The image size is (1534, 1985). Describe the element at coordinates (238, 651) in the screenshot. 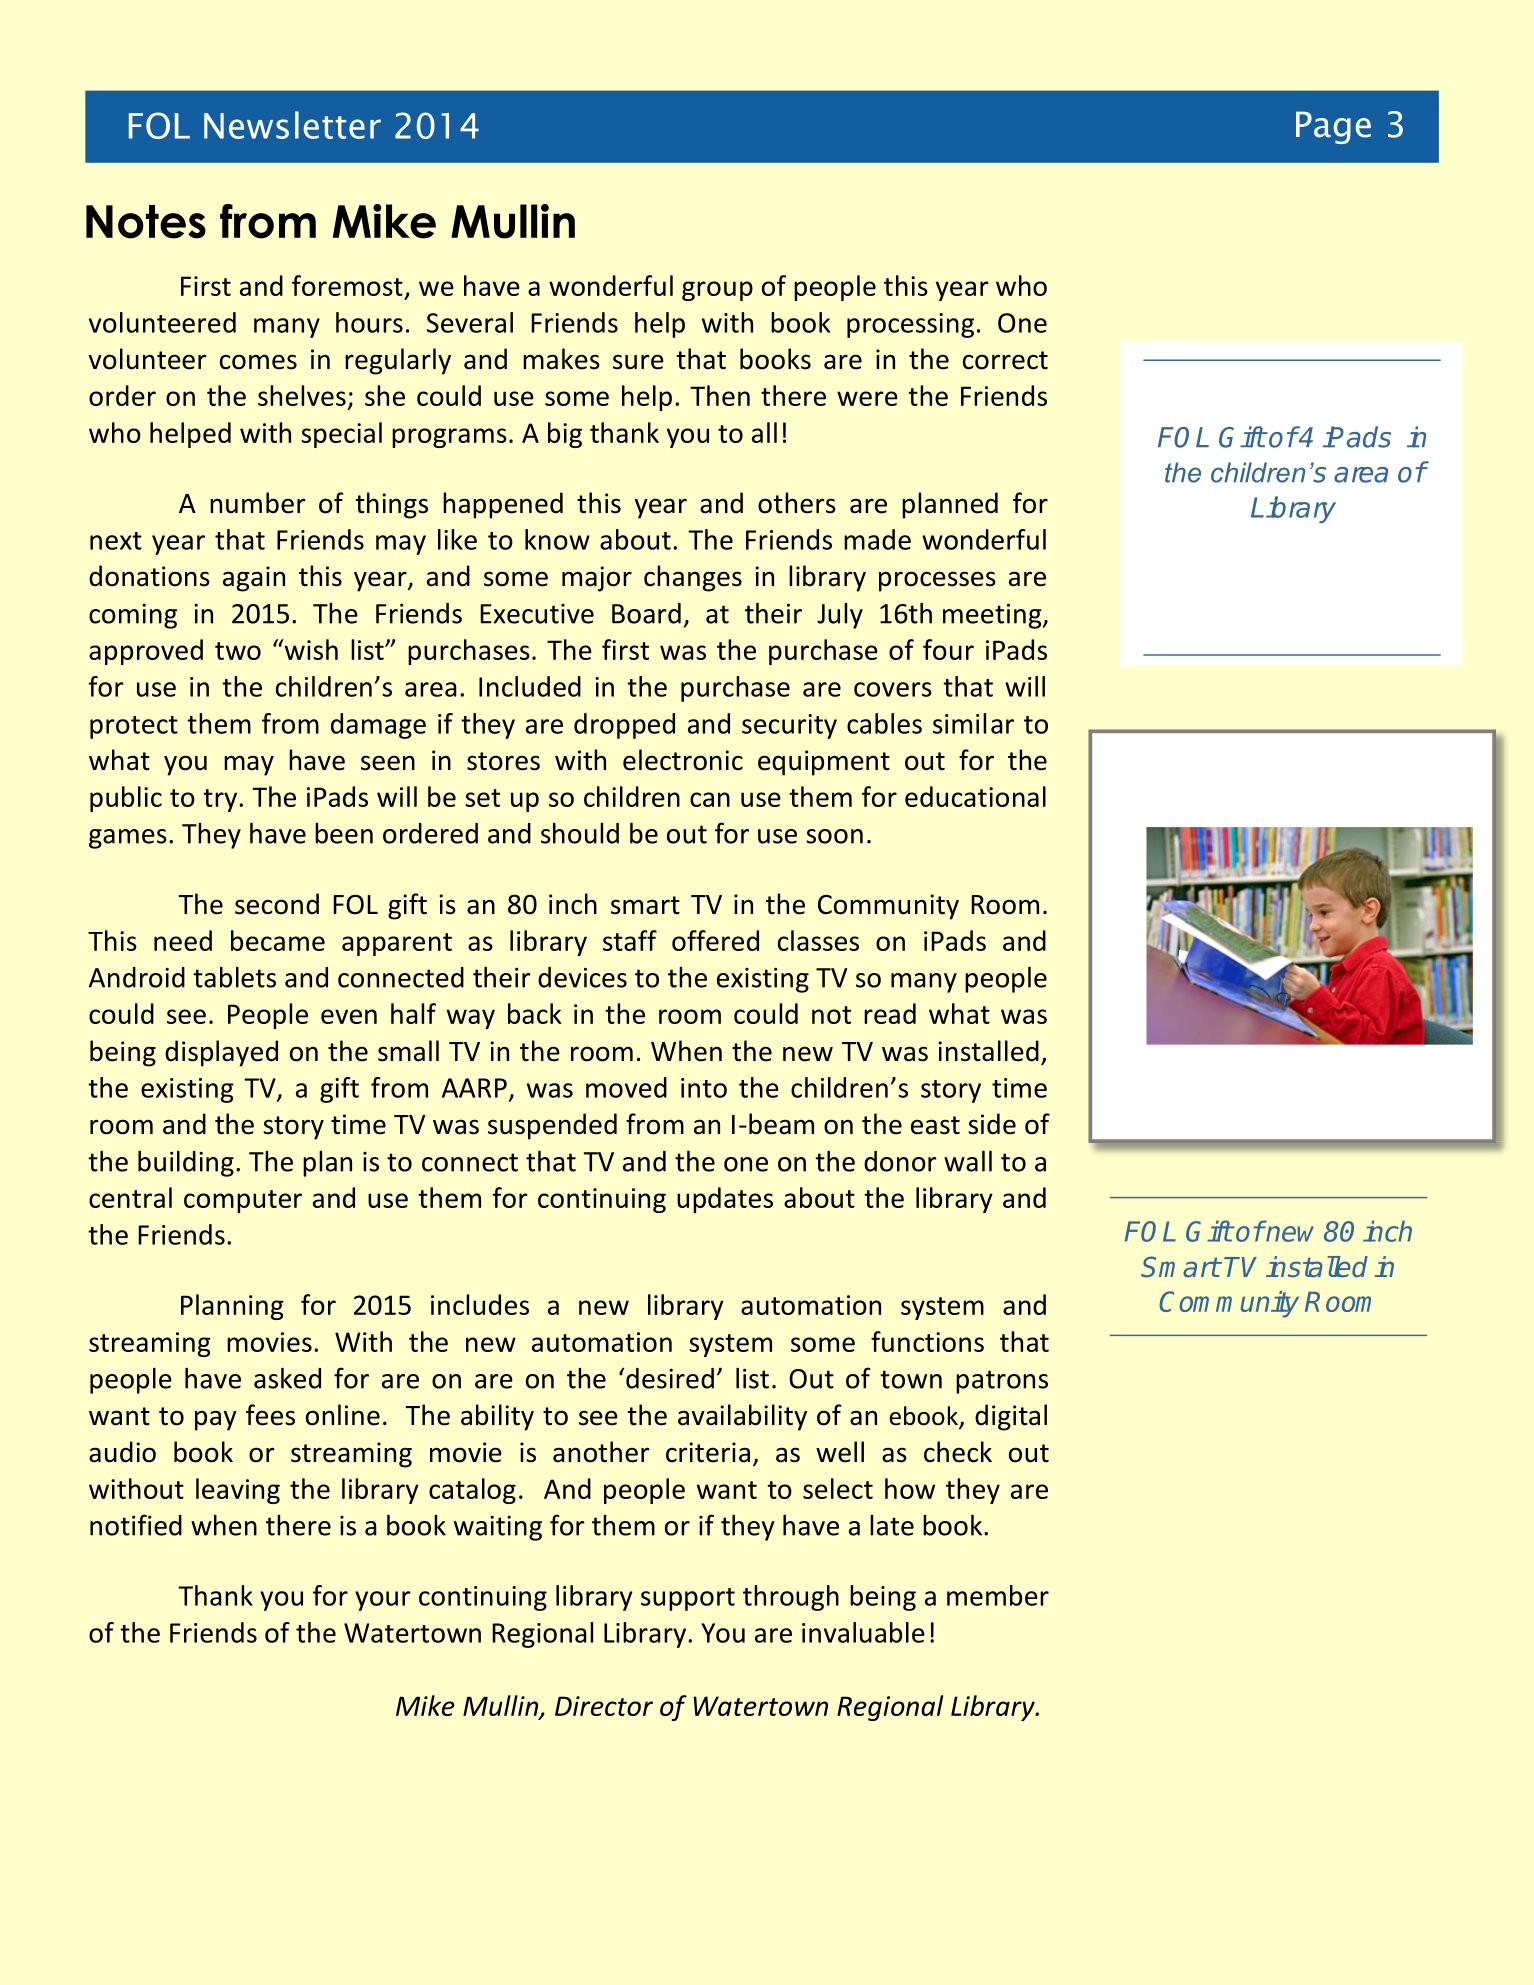

I see `two` at that location.
